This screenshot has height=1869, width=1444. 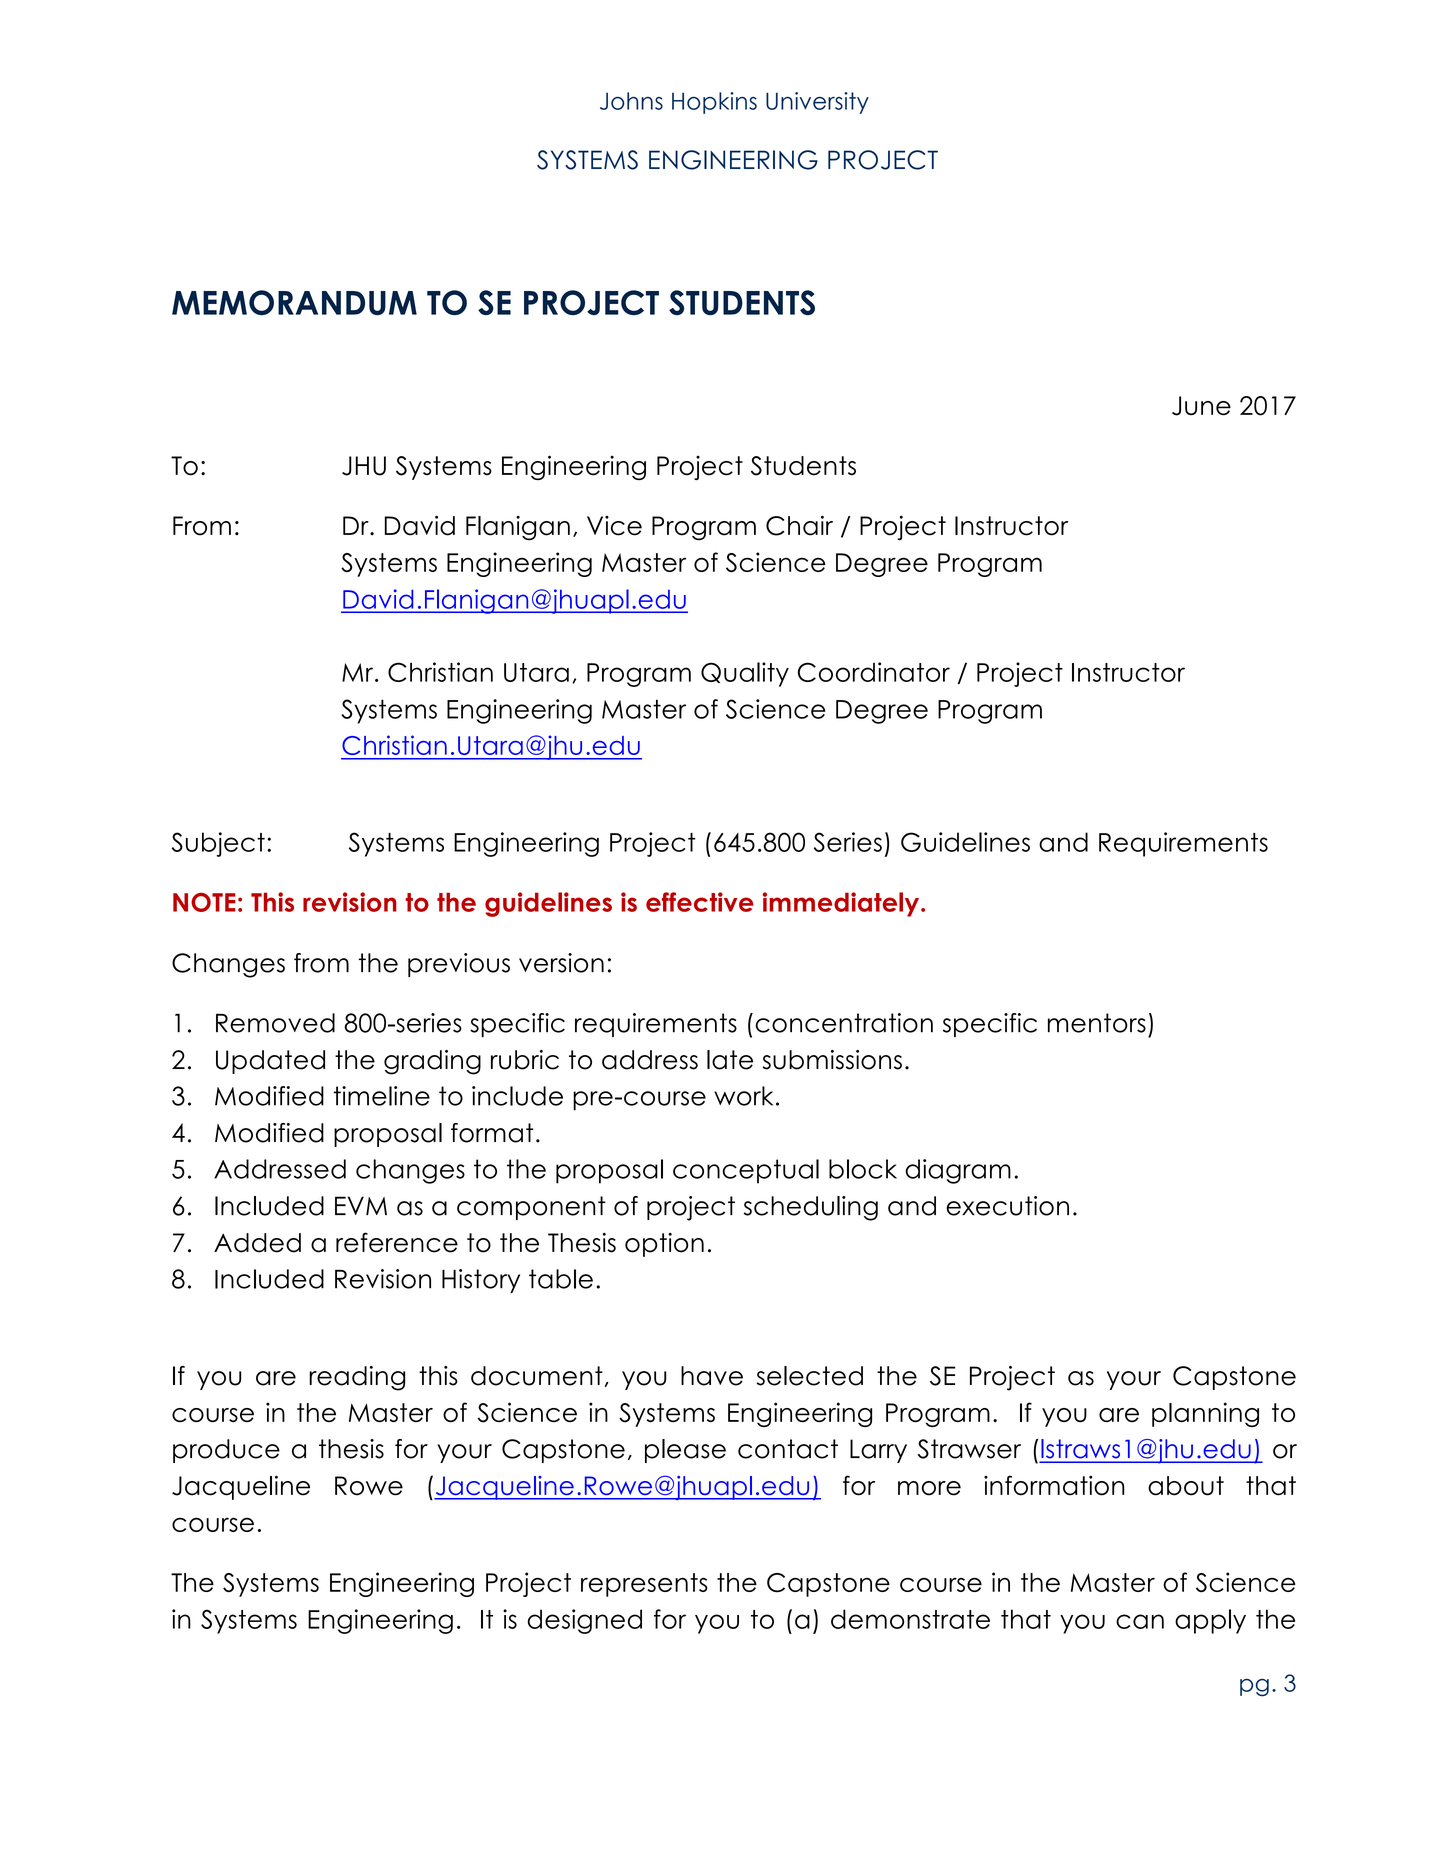 I want to click on produce, so click(x=226, y=1451).
